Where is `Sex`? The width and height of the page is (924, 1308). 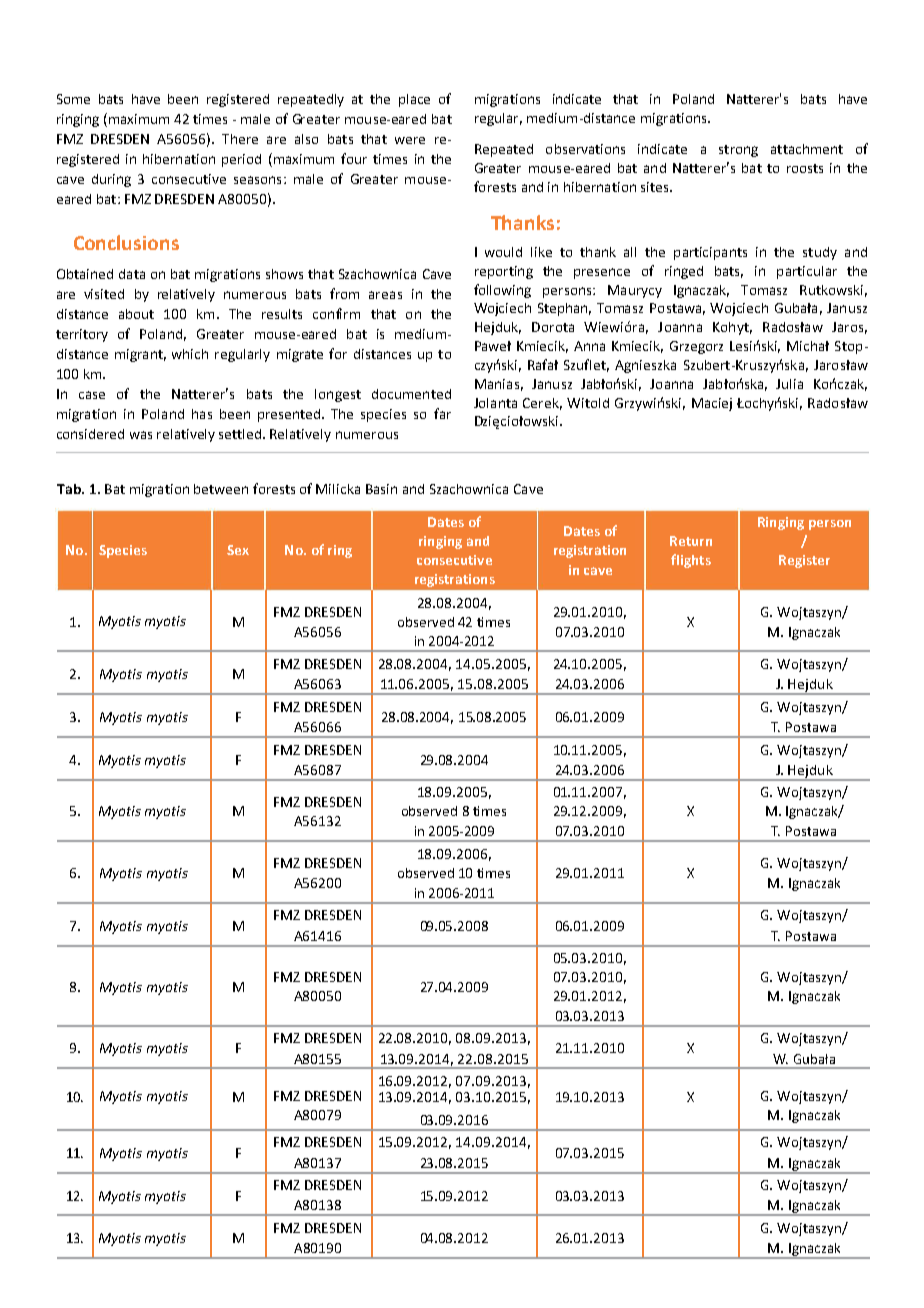 Sex is located at coordinates (238, 550).
